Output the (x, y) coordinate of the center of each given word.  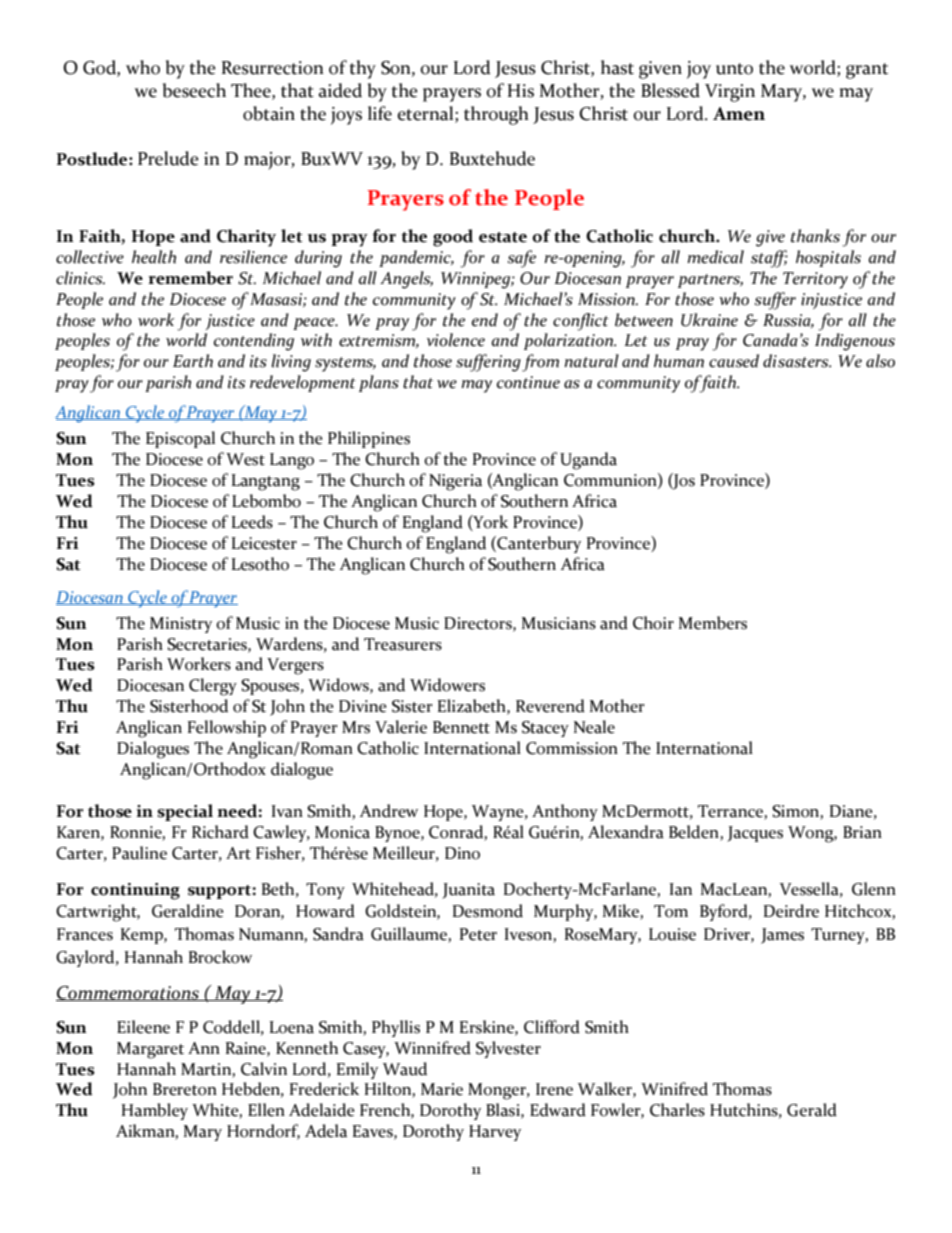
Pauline (139, 853)
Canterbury (538, 544)
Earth (193, 361)
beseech (194, 90)
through (496, 115)
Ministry (181, 625)
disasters (797, 361)
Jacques (755, 834)
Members (712, 623)
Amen (739, 114)
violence (456, 340)
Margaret (150, 1050)
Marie (442, 1089)
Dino (462, 853)
